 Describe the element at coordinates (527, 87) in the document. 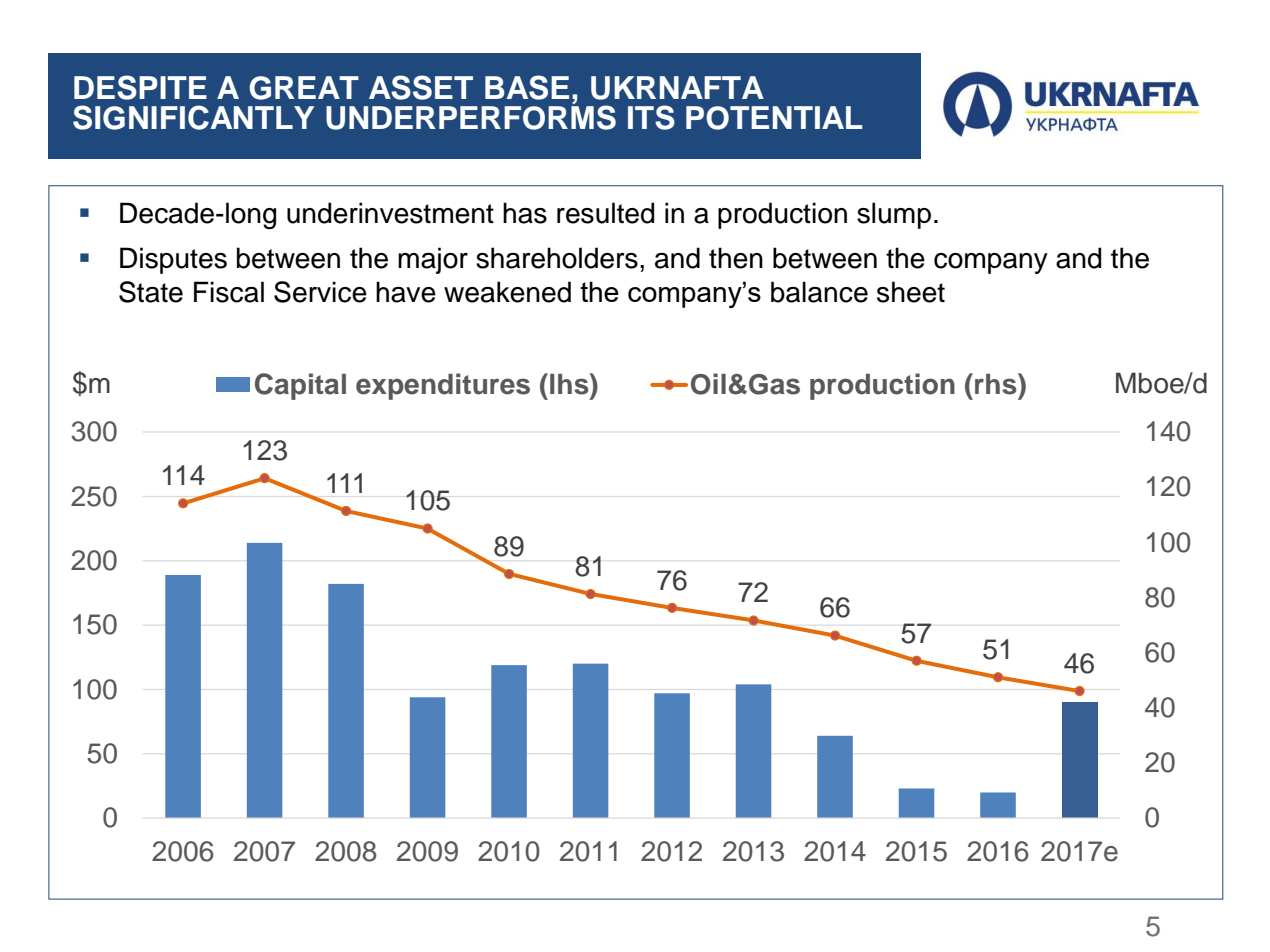

I see `BASE` at that location.
